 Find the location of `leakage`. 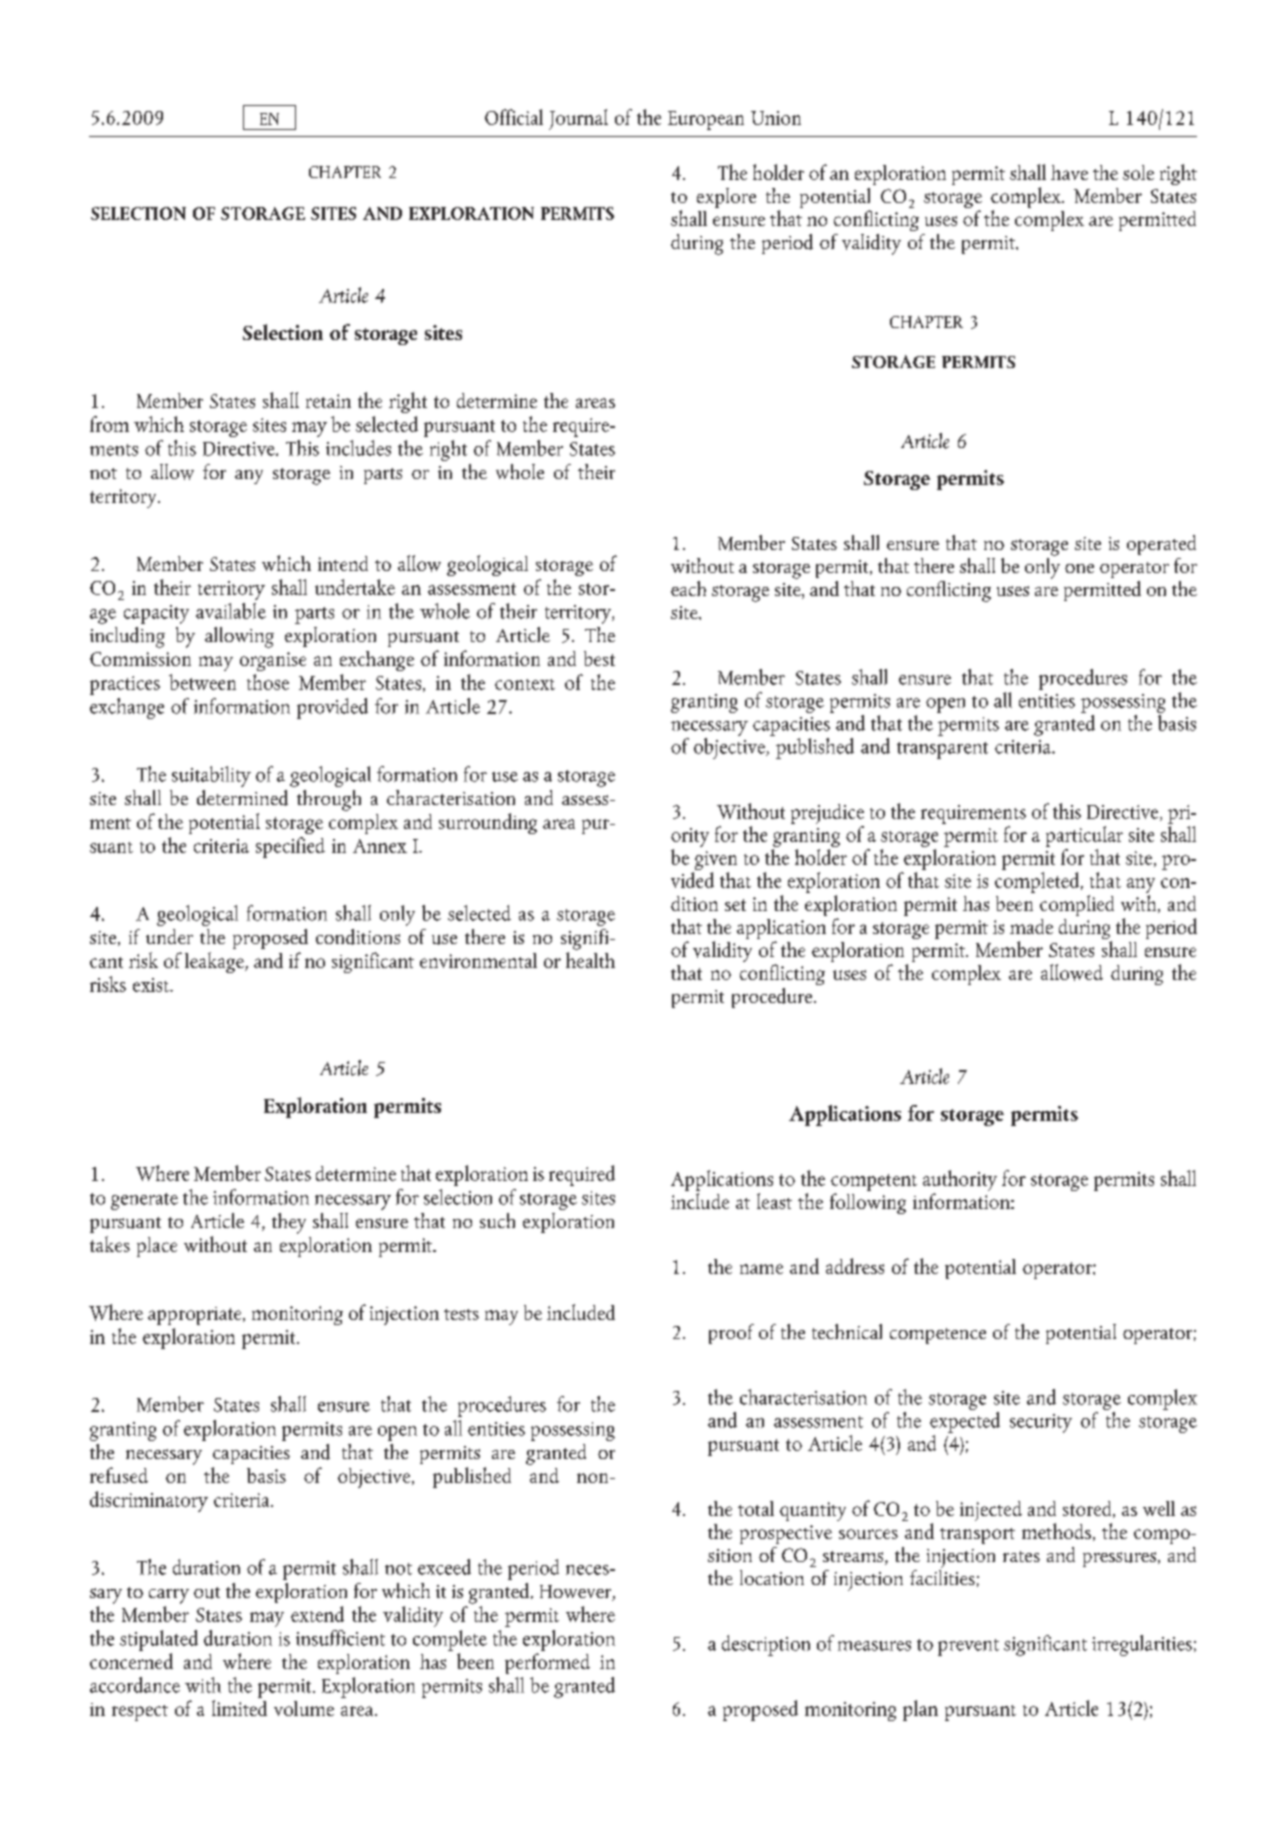

leakage is located at coordinates (215, 962).
